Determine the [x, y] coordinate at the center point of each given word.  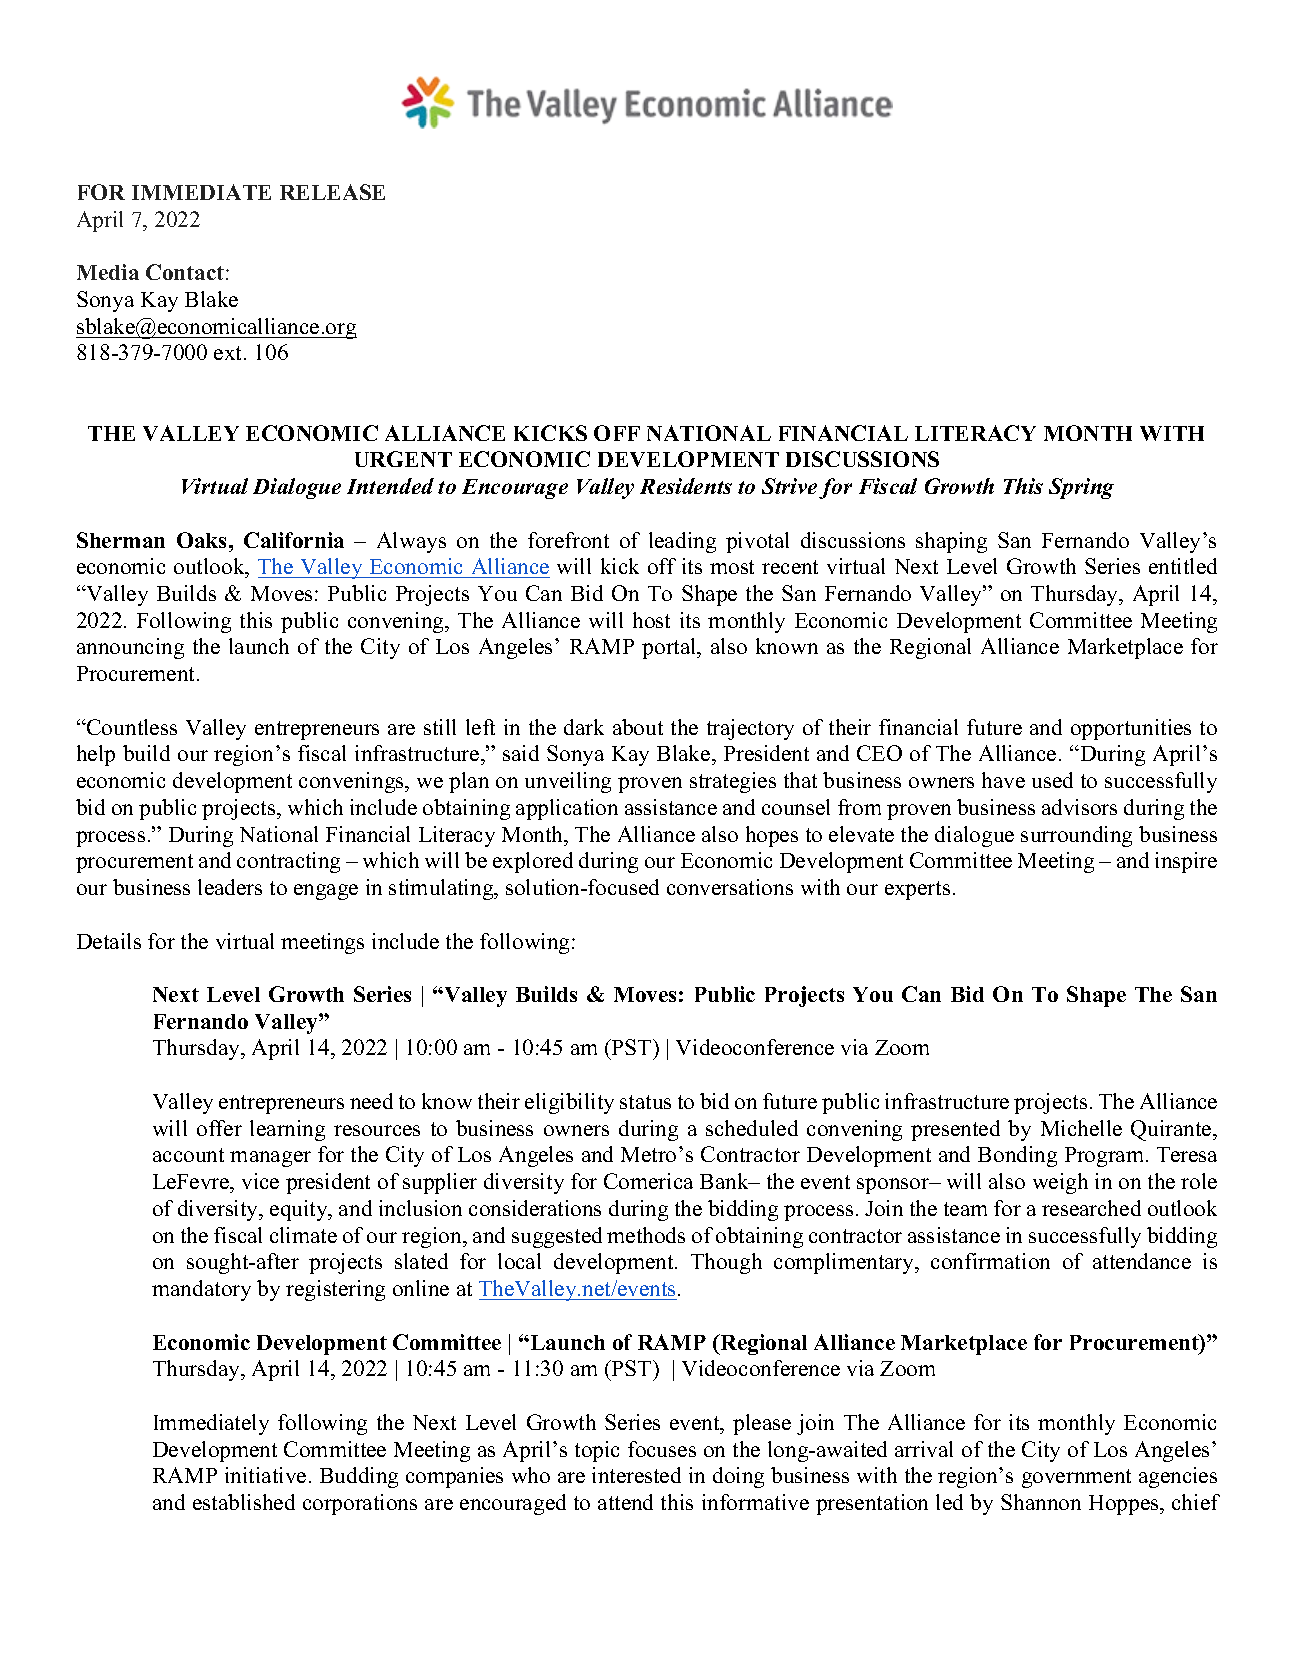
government [1076, 1478]
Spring [1081, 488]
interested [636, 1475]
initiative [265, 1475]
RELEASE [332, 192]
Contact [185, 272]
